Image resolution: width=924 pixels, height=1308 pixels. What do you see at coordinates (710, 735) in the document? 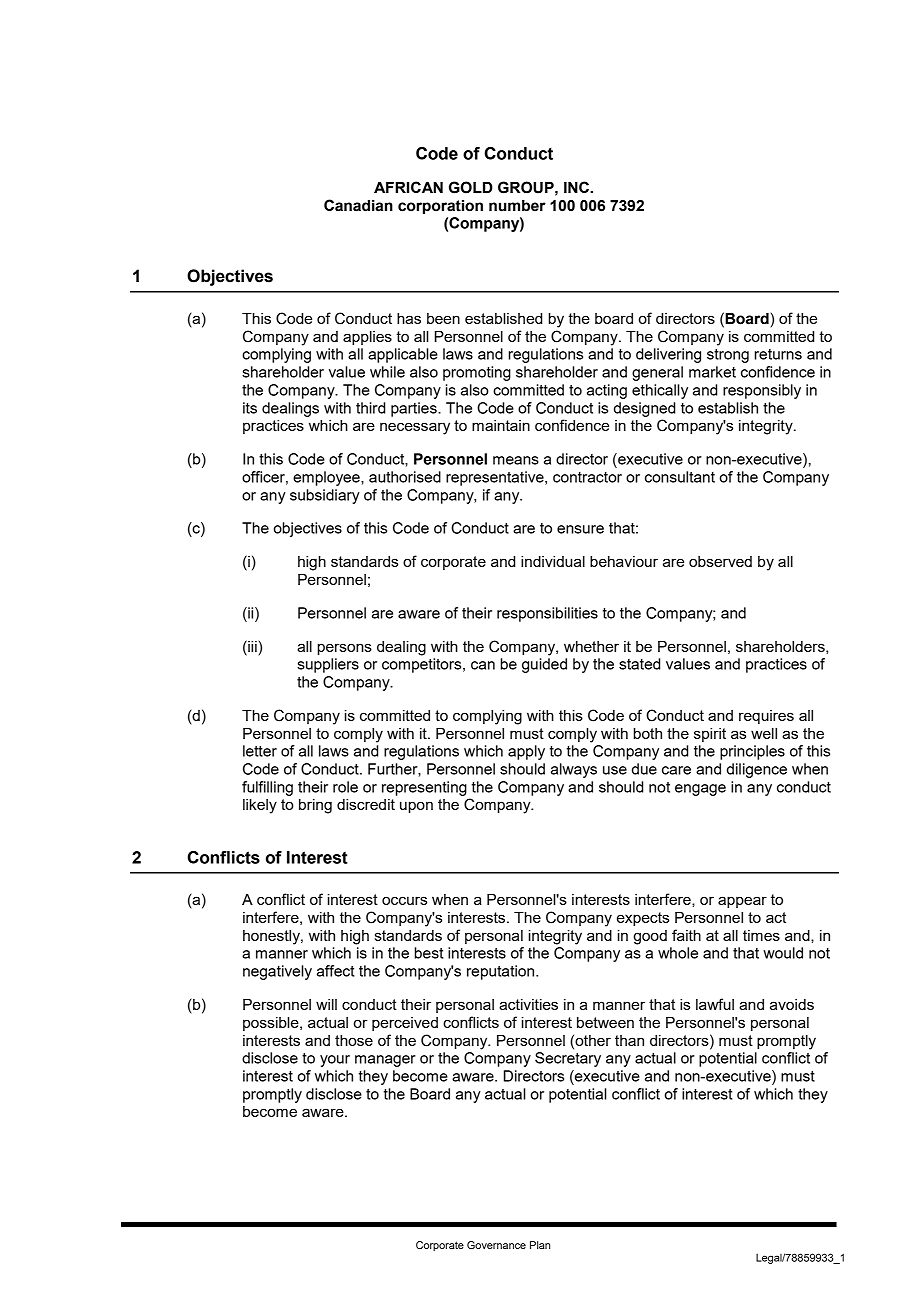
I see `spirit` at bounding box center [710, 735].
